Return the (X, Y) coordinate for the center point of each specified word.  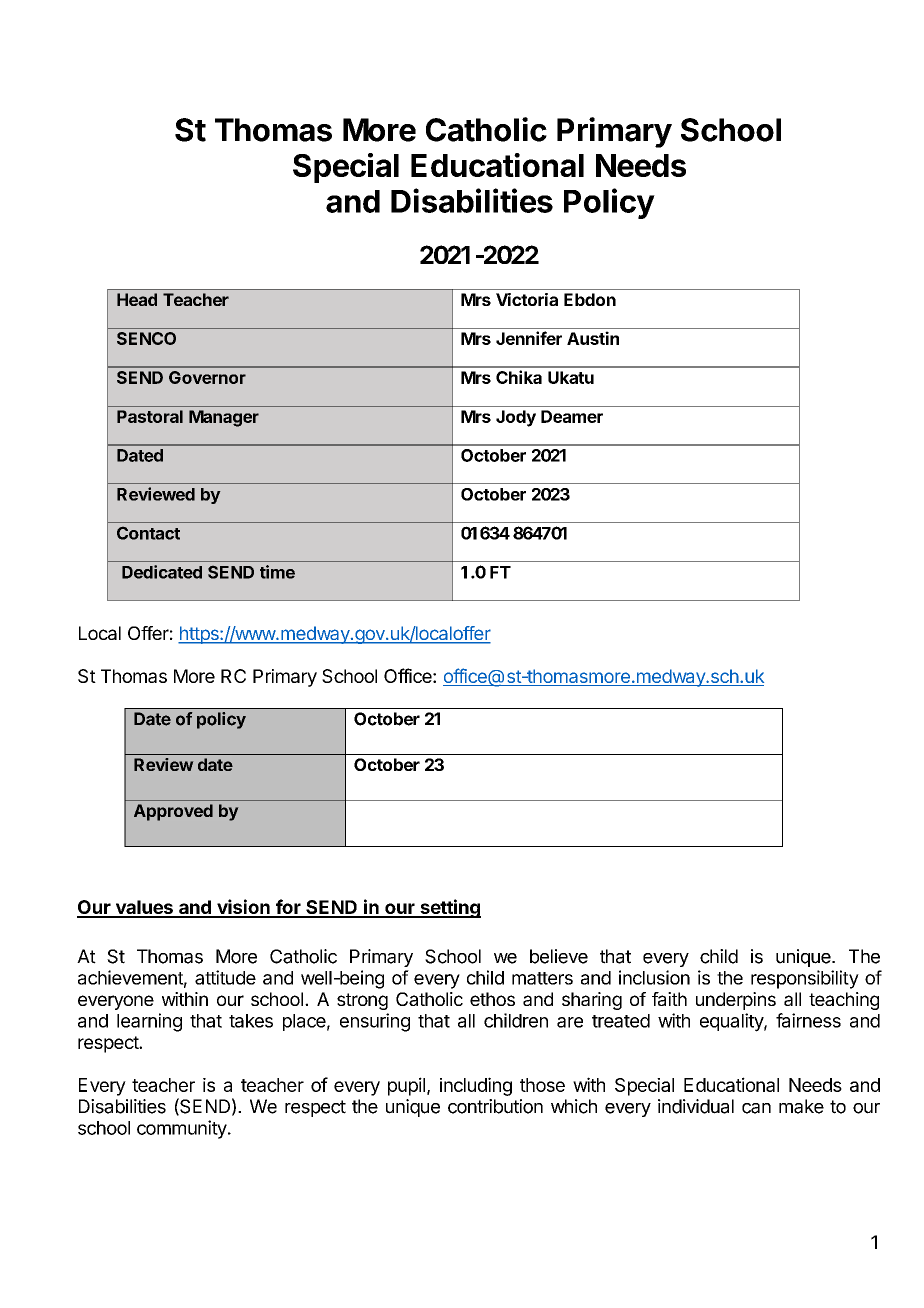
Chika (519, 377)
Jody (516, 418)
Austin (593, 338)
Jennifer (529, 338)
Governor (207, 377)
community (182, 1129)
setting (449, 908)
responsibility (805, 979)
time (277, 572)
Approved (173, 812)
